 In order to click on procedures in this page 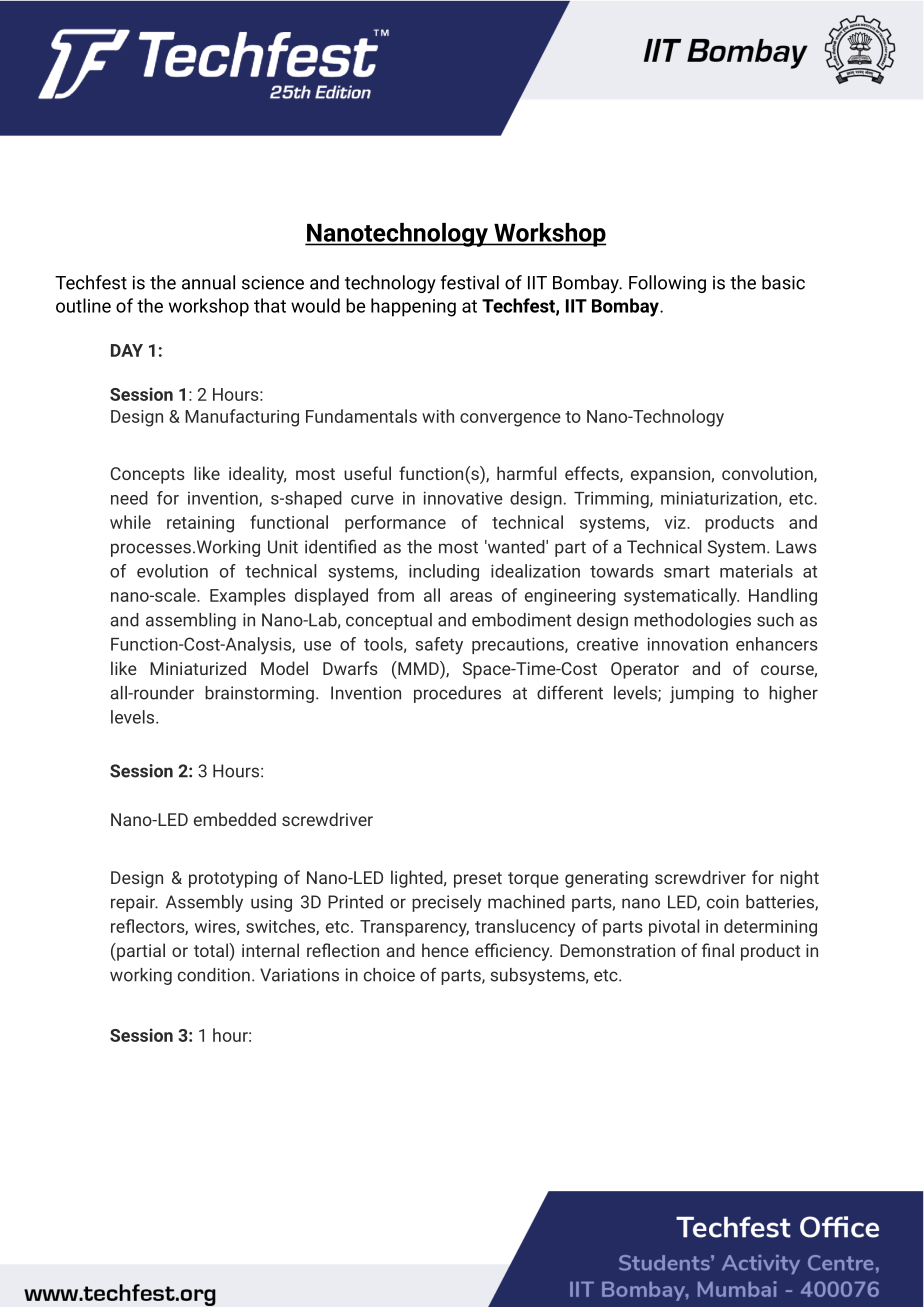, I will do `click(457, 694)`.
